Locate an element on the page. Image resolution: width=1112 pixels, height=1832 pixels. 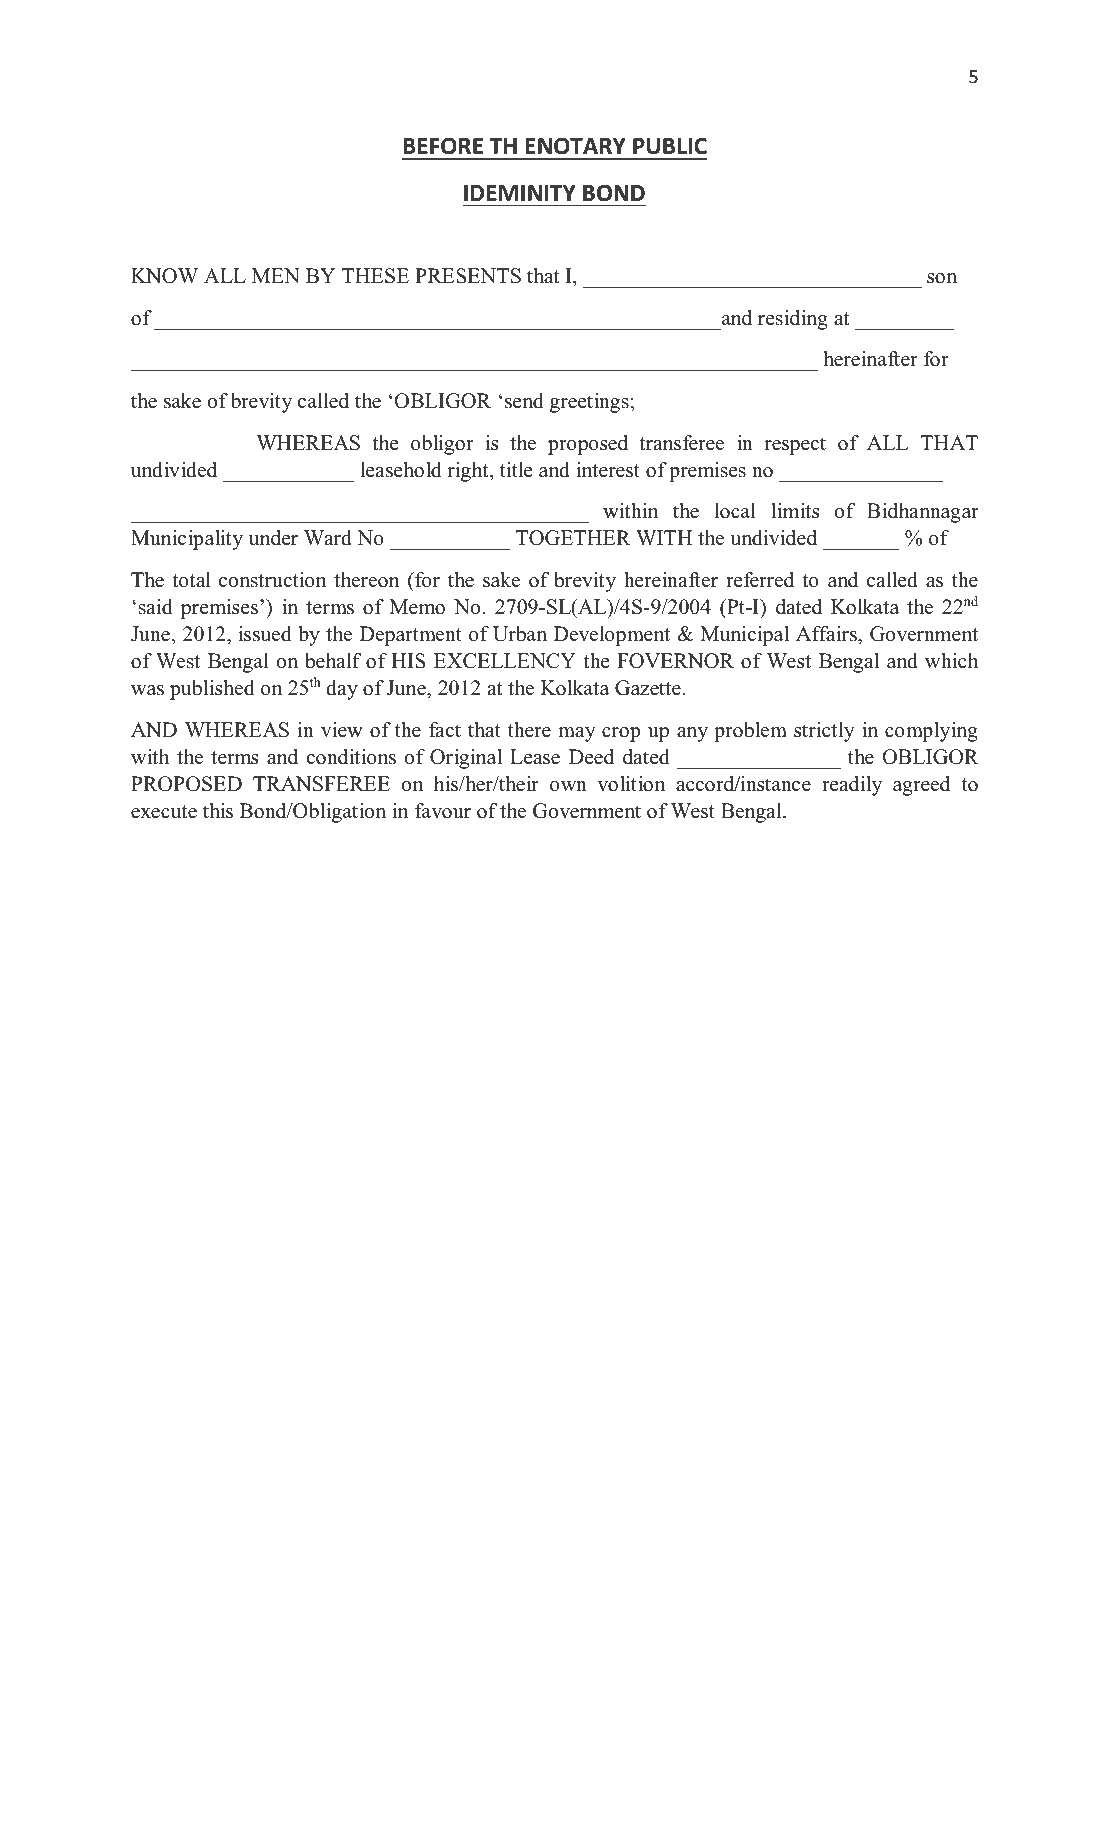
son is located at coordinates (942, 278).
